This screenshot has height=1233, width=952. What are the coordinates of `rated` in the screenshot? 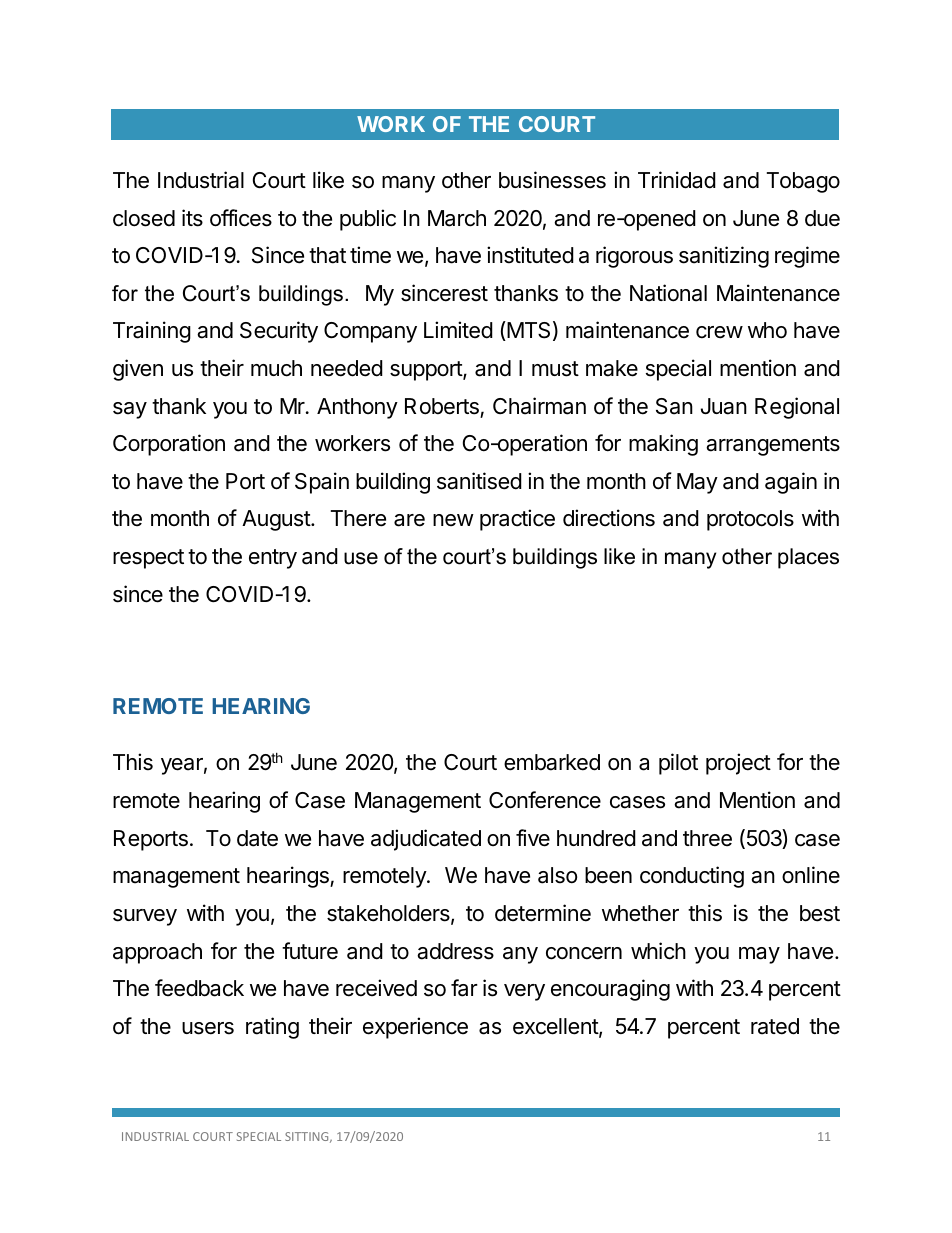 It's located at (775, 1026).
